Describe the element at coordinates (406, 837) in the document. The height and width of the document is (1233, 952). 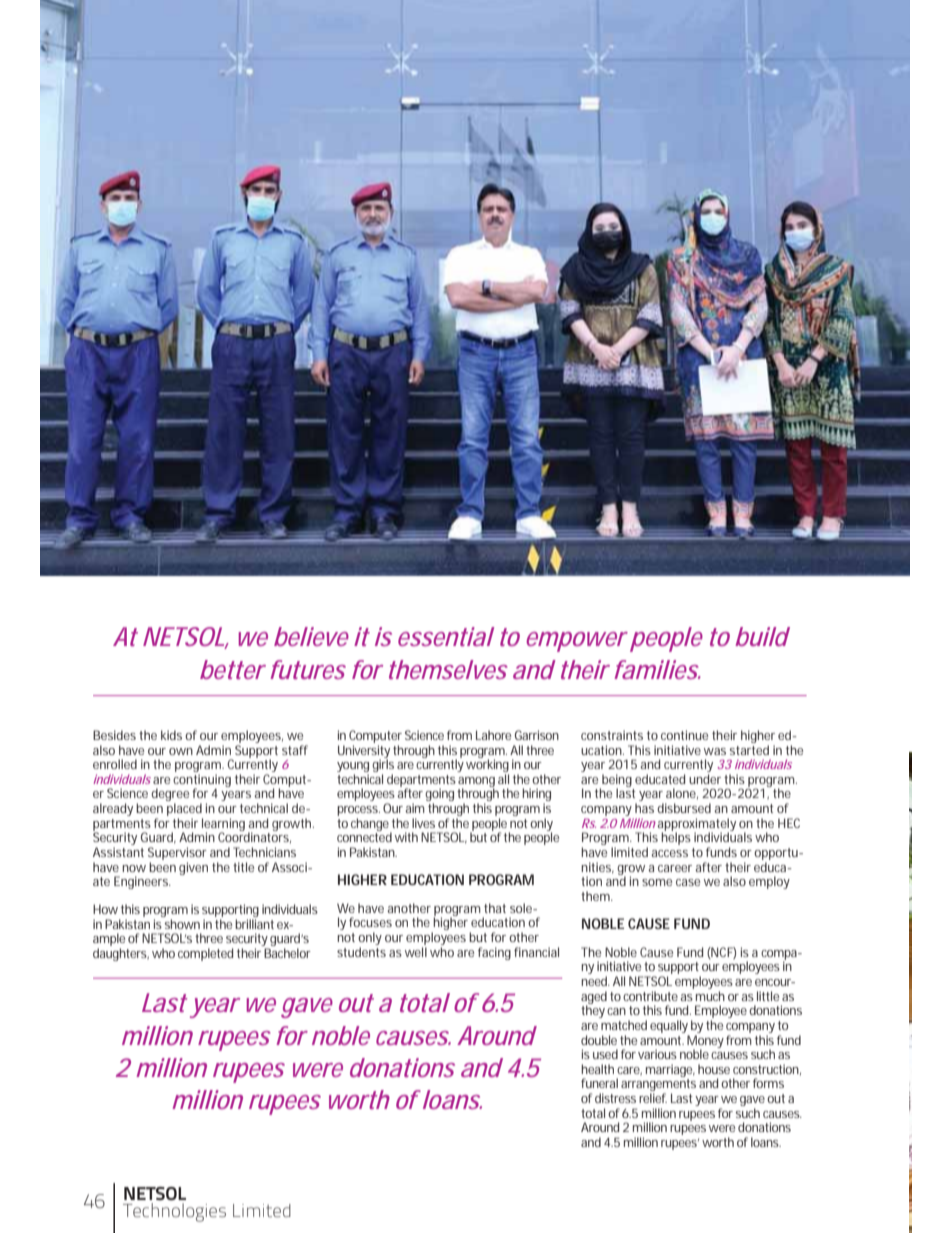
I see `with` at that location.
